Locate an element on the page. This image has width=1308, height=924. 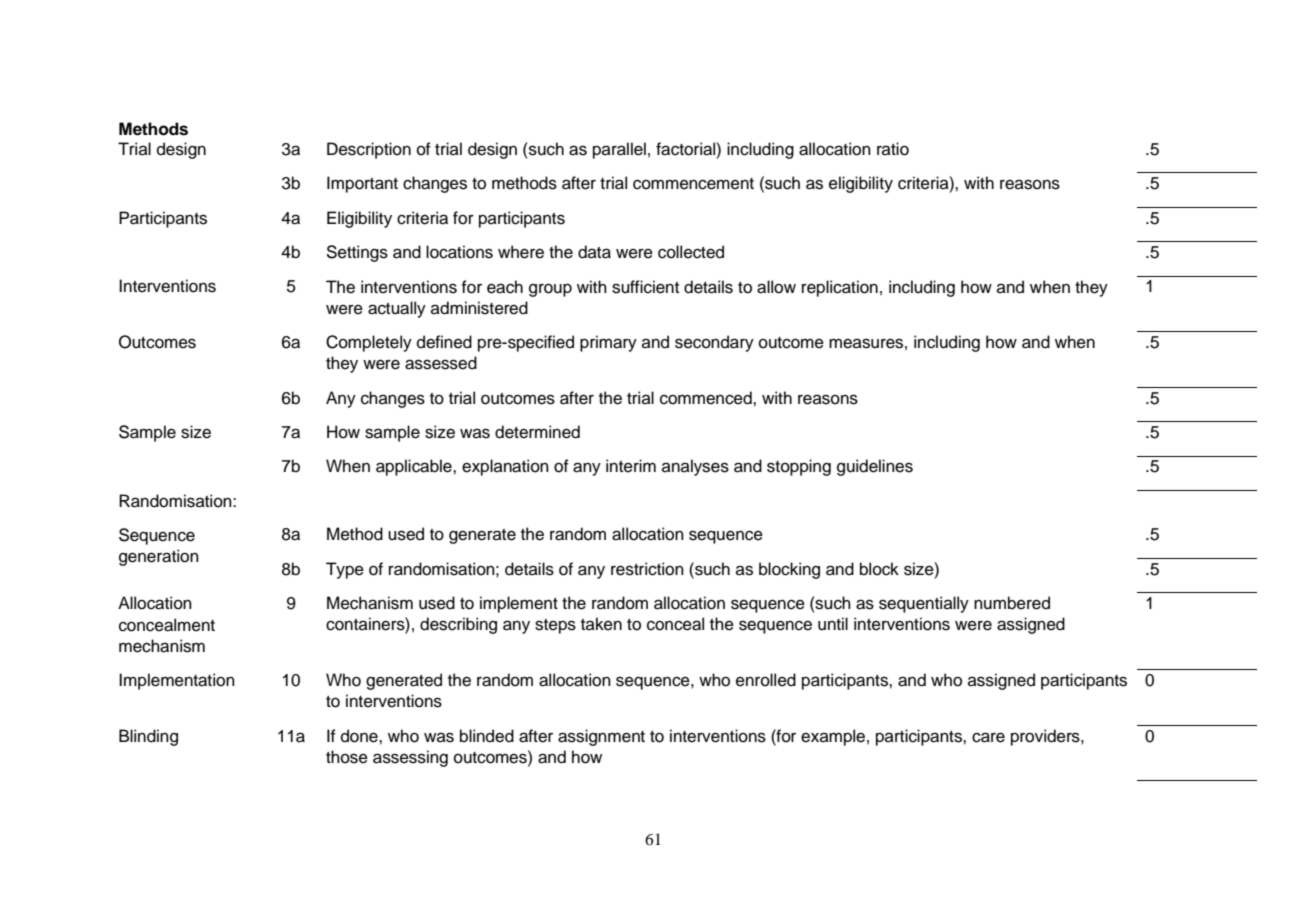
assignment is located at coordinates (601, 737).
